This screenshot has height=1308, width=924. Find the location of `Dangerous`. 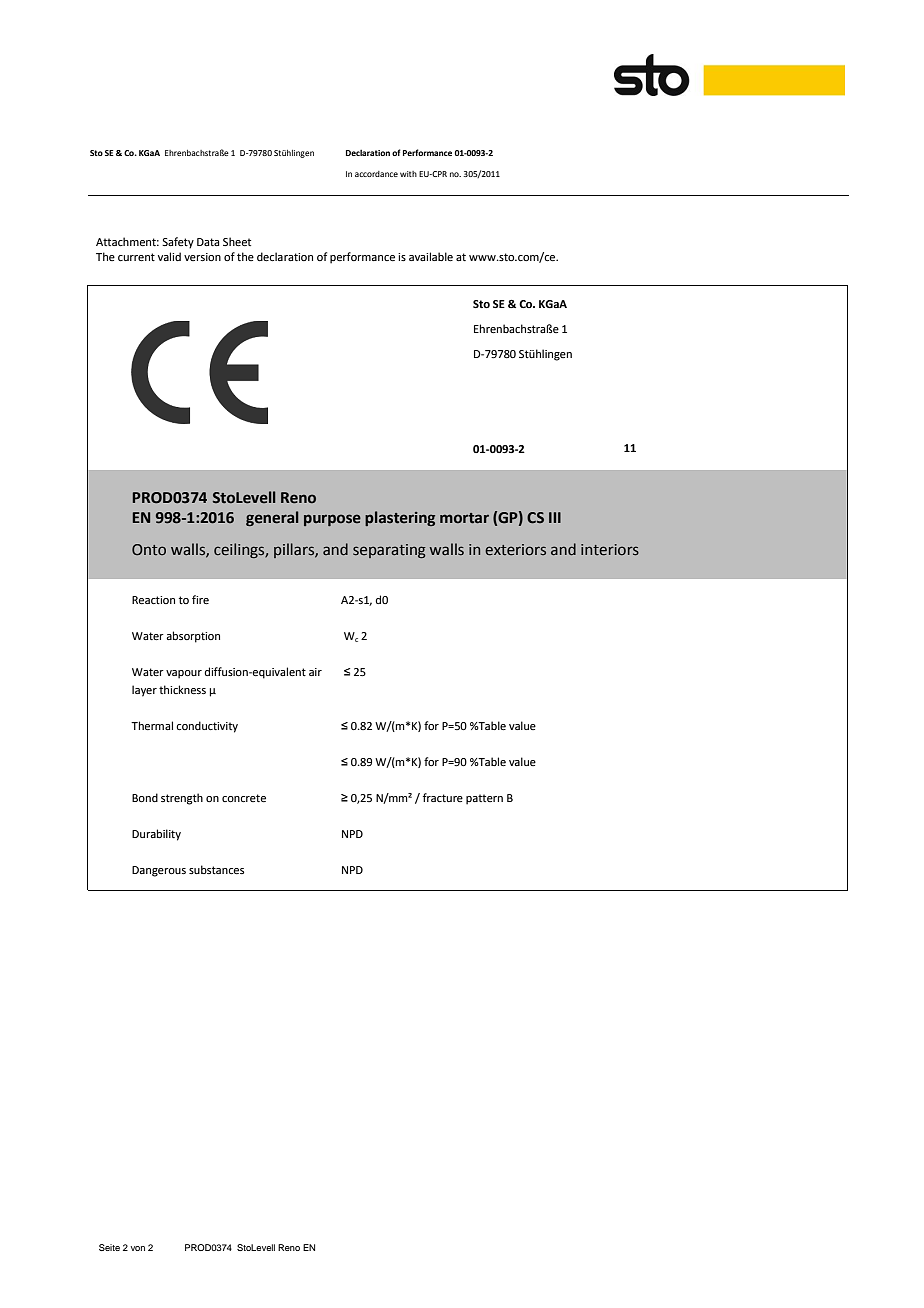

Dangerous is located at coordinates (159, 871).
